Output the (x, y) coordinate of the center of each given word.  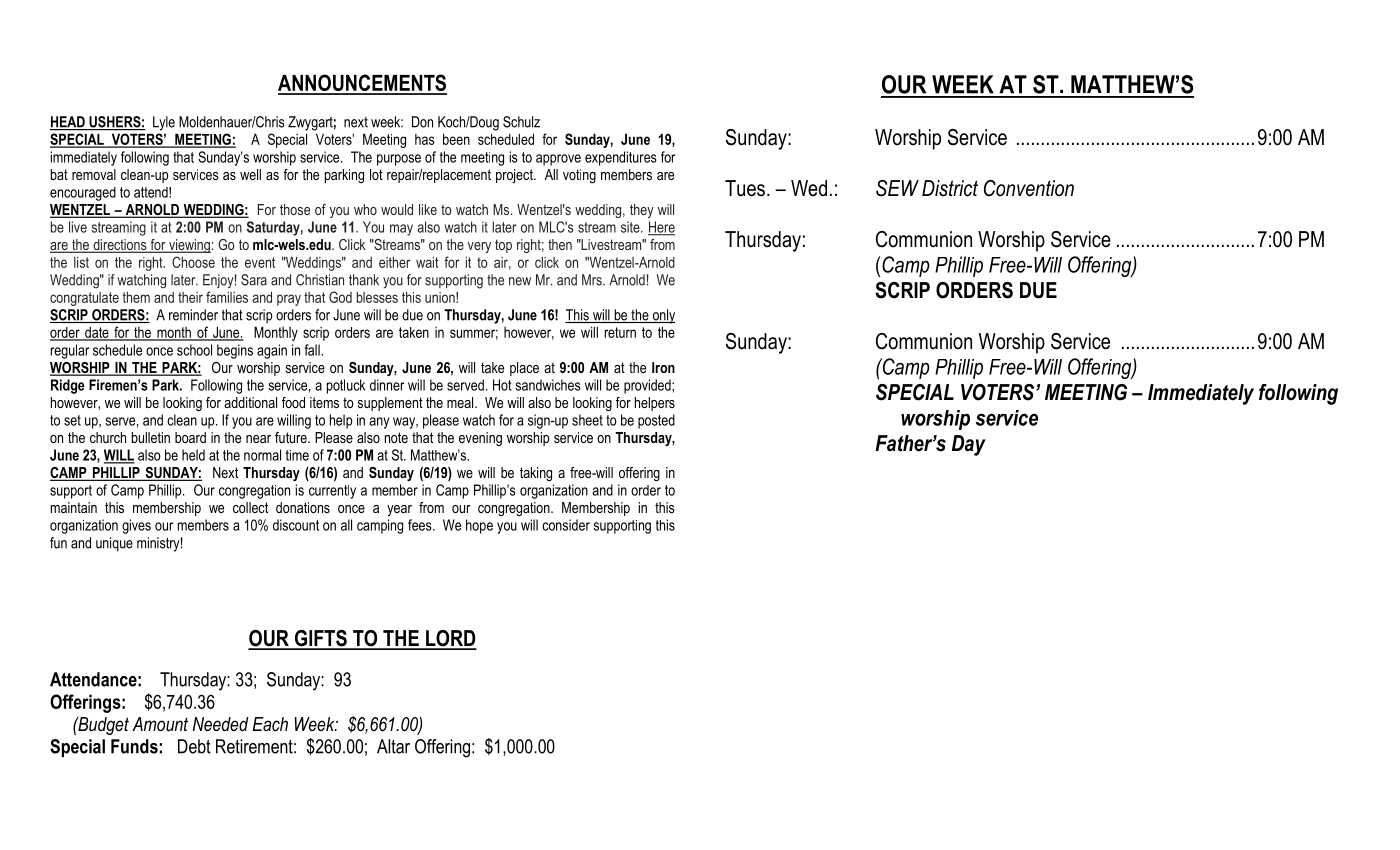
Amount (160, 724)
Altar (393, 746)
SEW (897, 188)
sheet (587, 420)
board (190, 437)
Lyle (164, 123)
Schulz (521, 122)
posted (656, 421)
